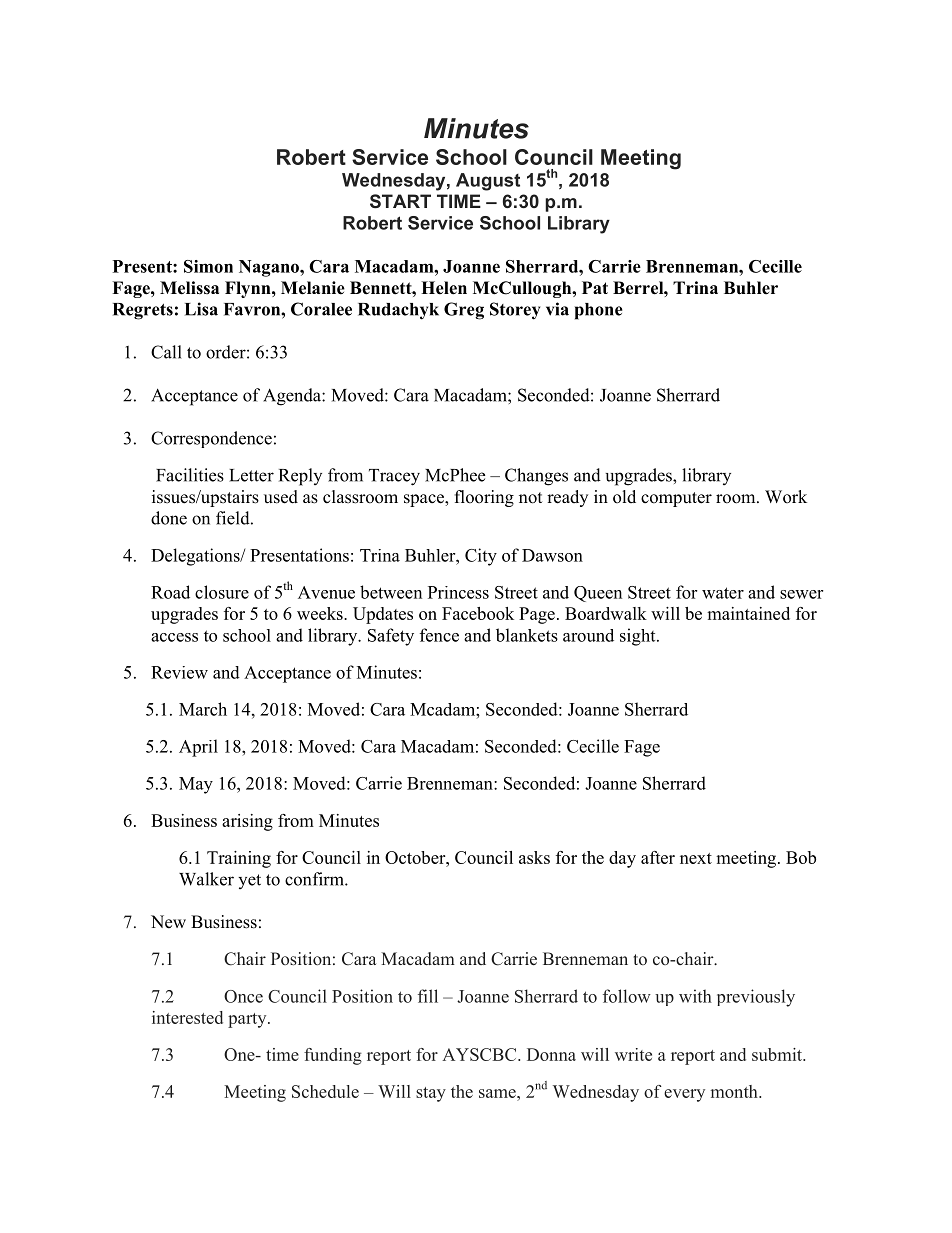 The image size is (952, 1233). I want to click on Correspondence, so click(211, 439).
